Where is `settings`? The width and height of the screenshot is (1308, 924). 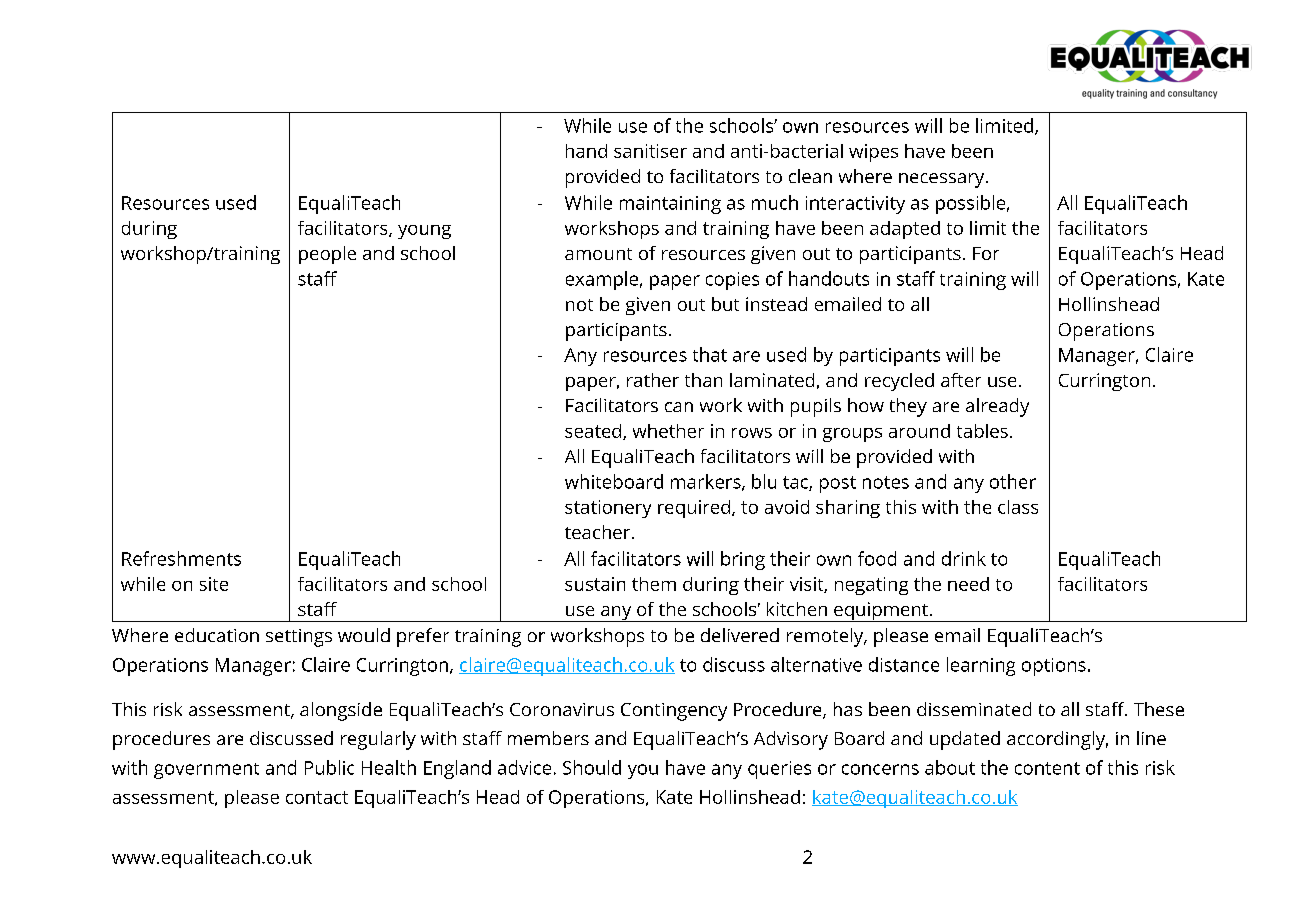 settings is located at coordinates (299, 638).
